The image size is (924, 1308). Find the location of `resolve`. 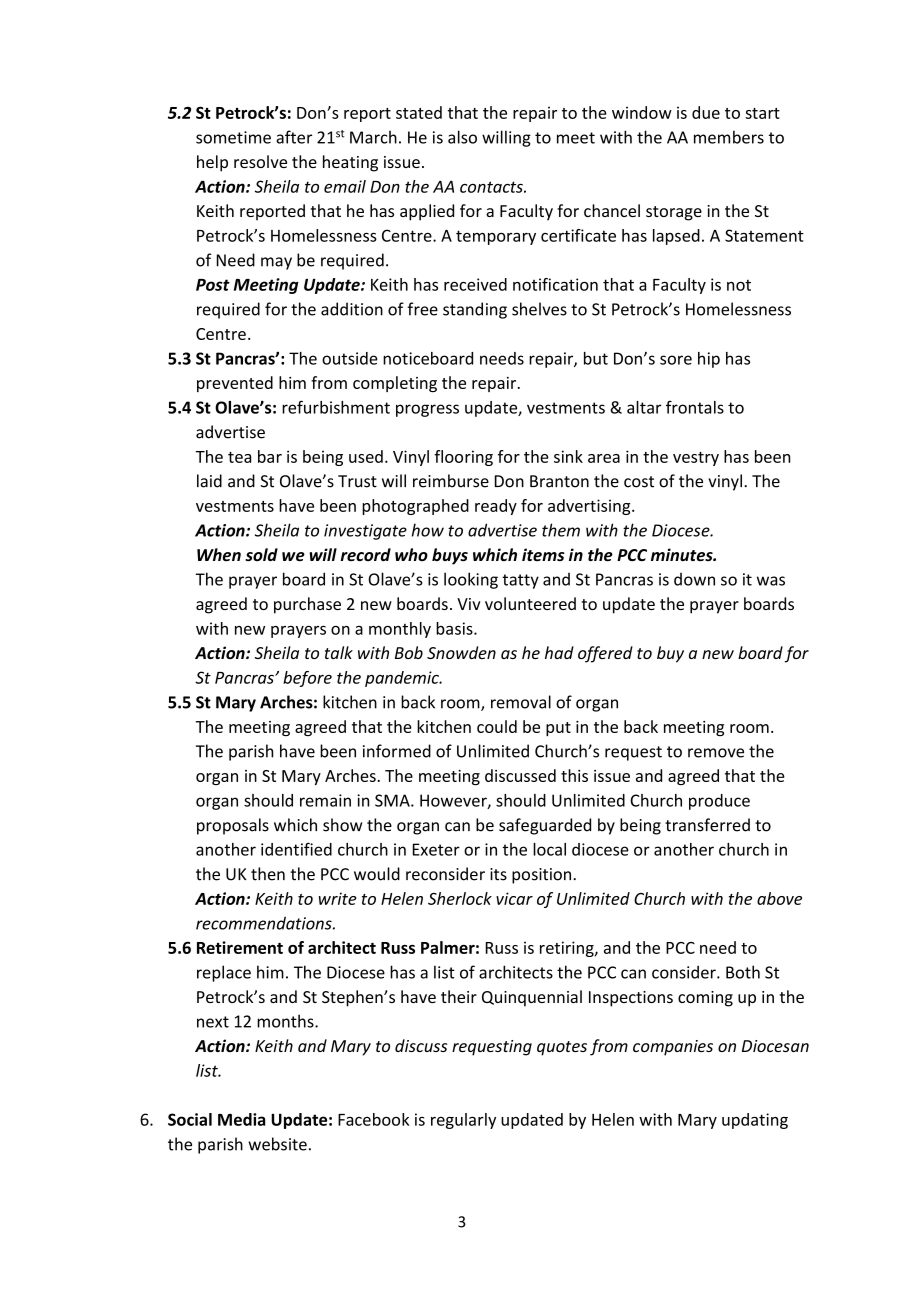

resolve is located at coordinates (260, 161).
